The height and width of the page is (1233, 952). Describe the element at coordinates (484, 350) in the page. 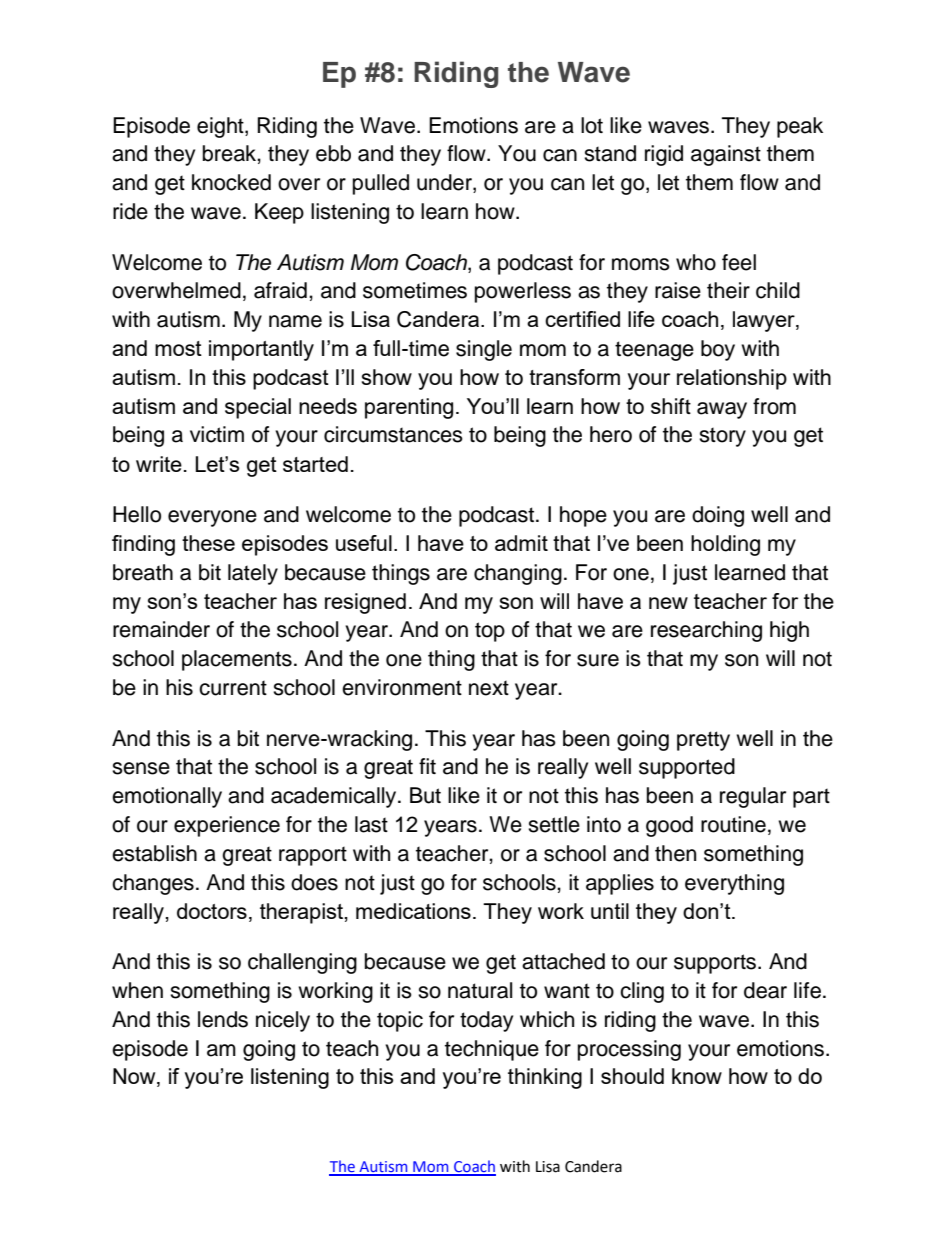

I see `single` at that location.
